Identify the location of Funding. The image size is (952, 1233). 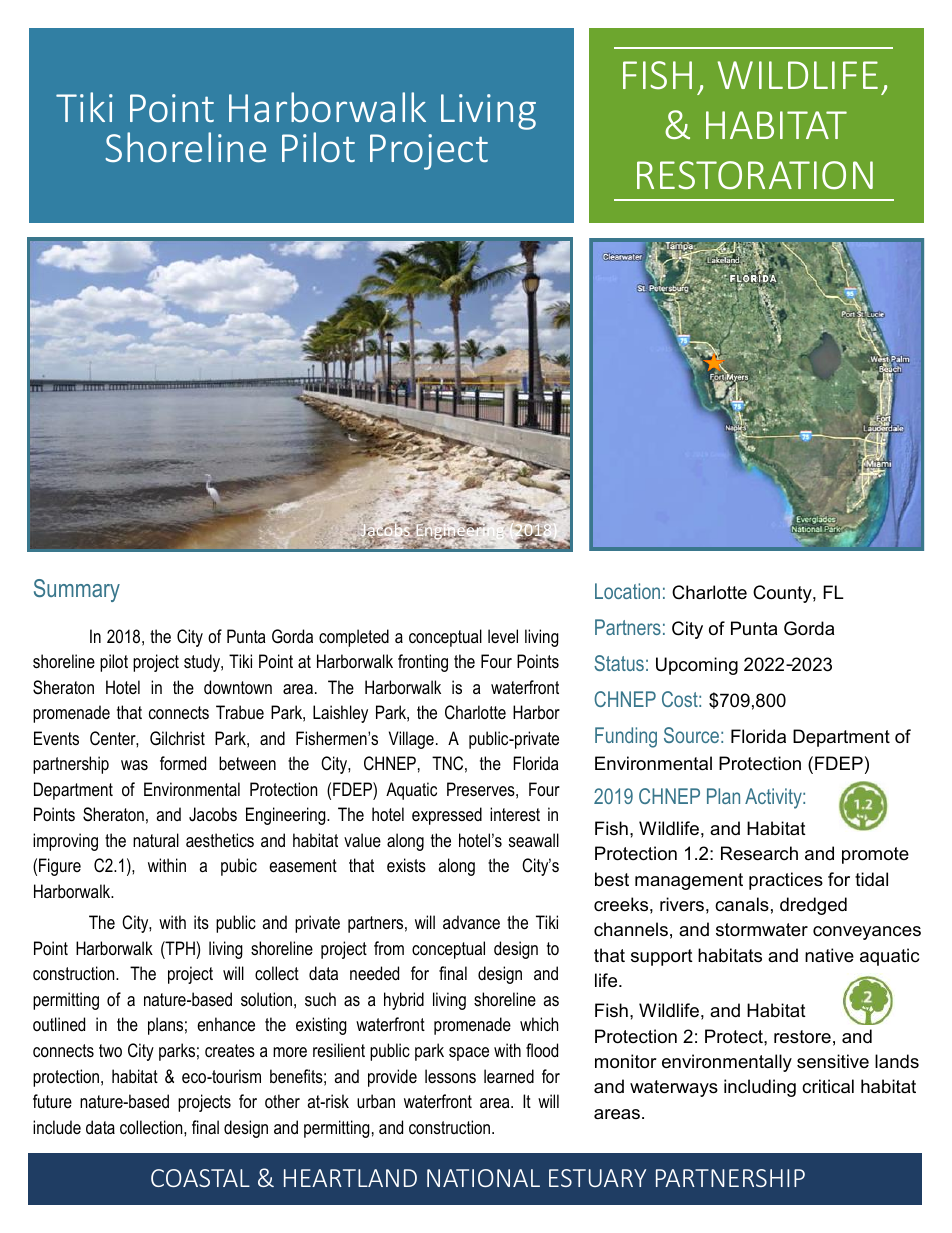
(626, 737).
